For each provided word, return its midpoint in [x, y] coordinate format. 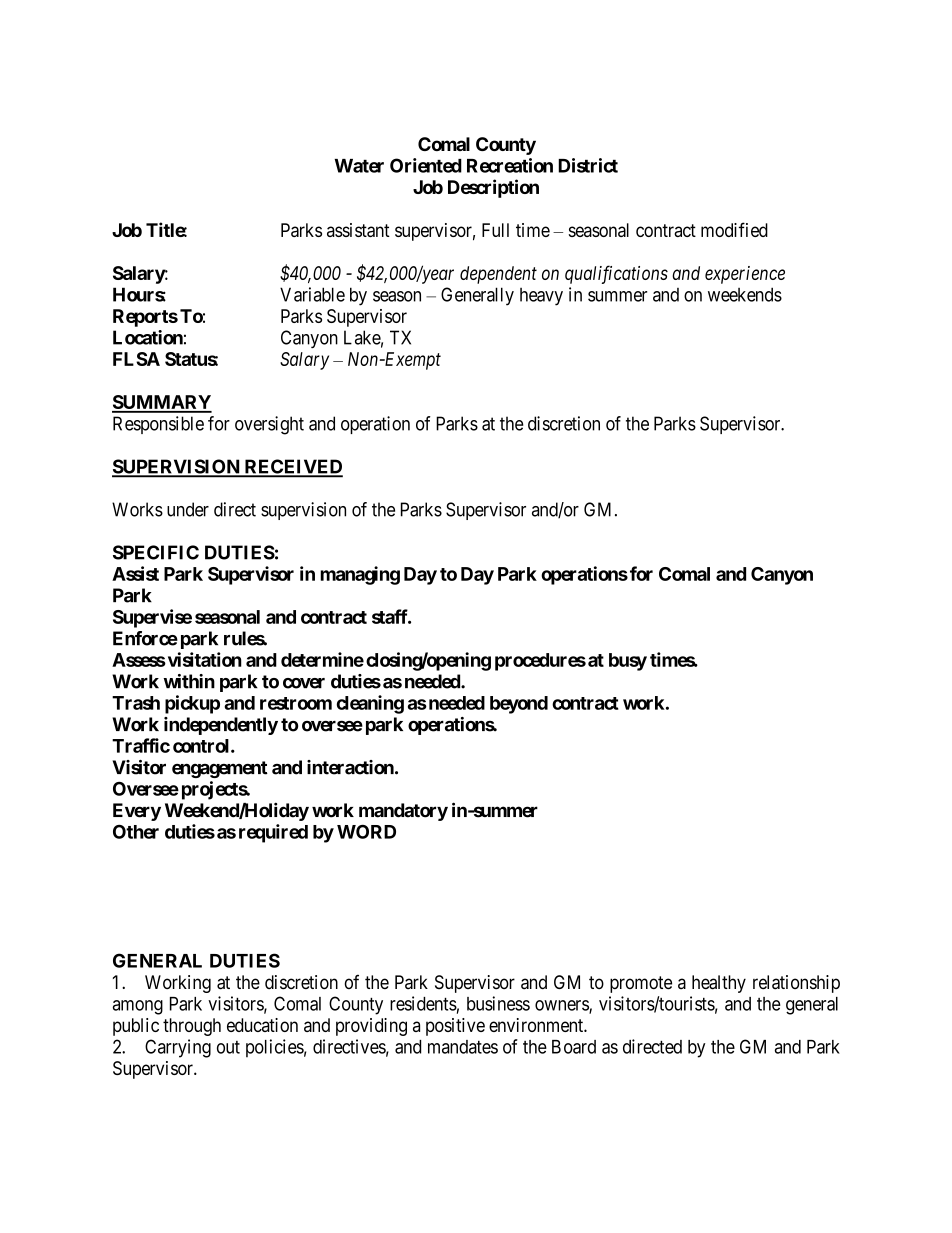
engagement [220, 769]
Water [359, 166]
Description [493, 188]
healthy [719, 984]
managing [360, 575]
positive [455, 1027]
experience [745, 275]
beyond [519, 705]
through [192, 1027]
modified [734, 229]
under [188, 509]
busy [628, 662]
